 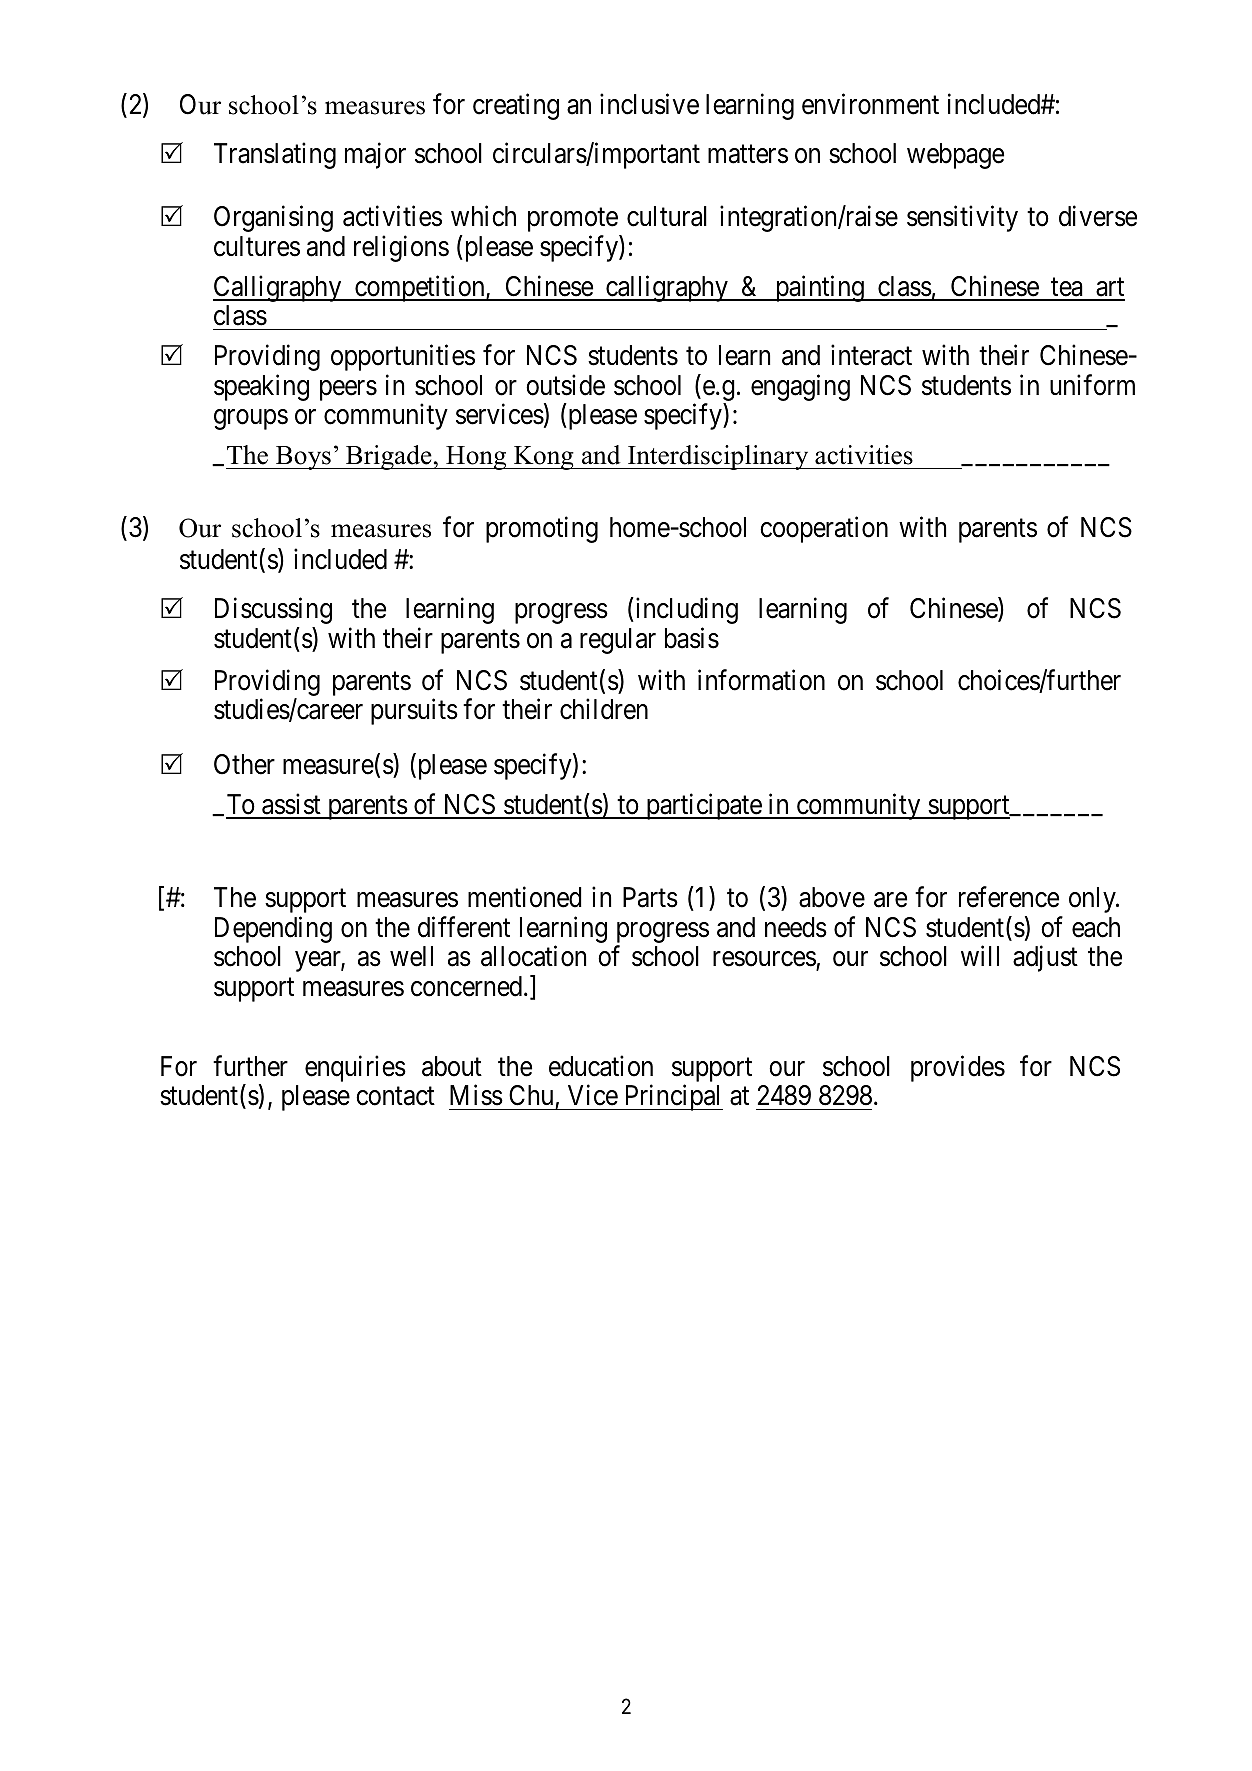 What do you see at coordinates (1092, 385) in the document?
I see `uniform` at bounding box center [1092, 385].
